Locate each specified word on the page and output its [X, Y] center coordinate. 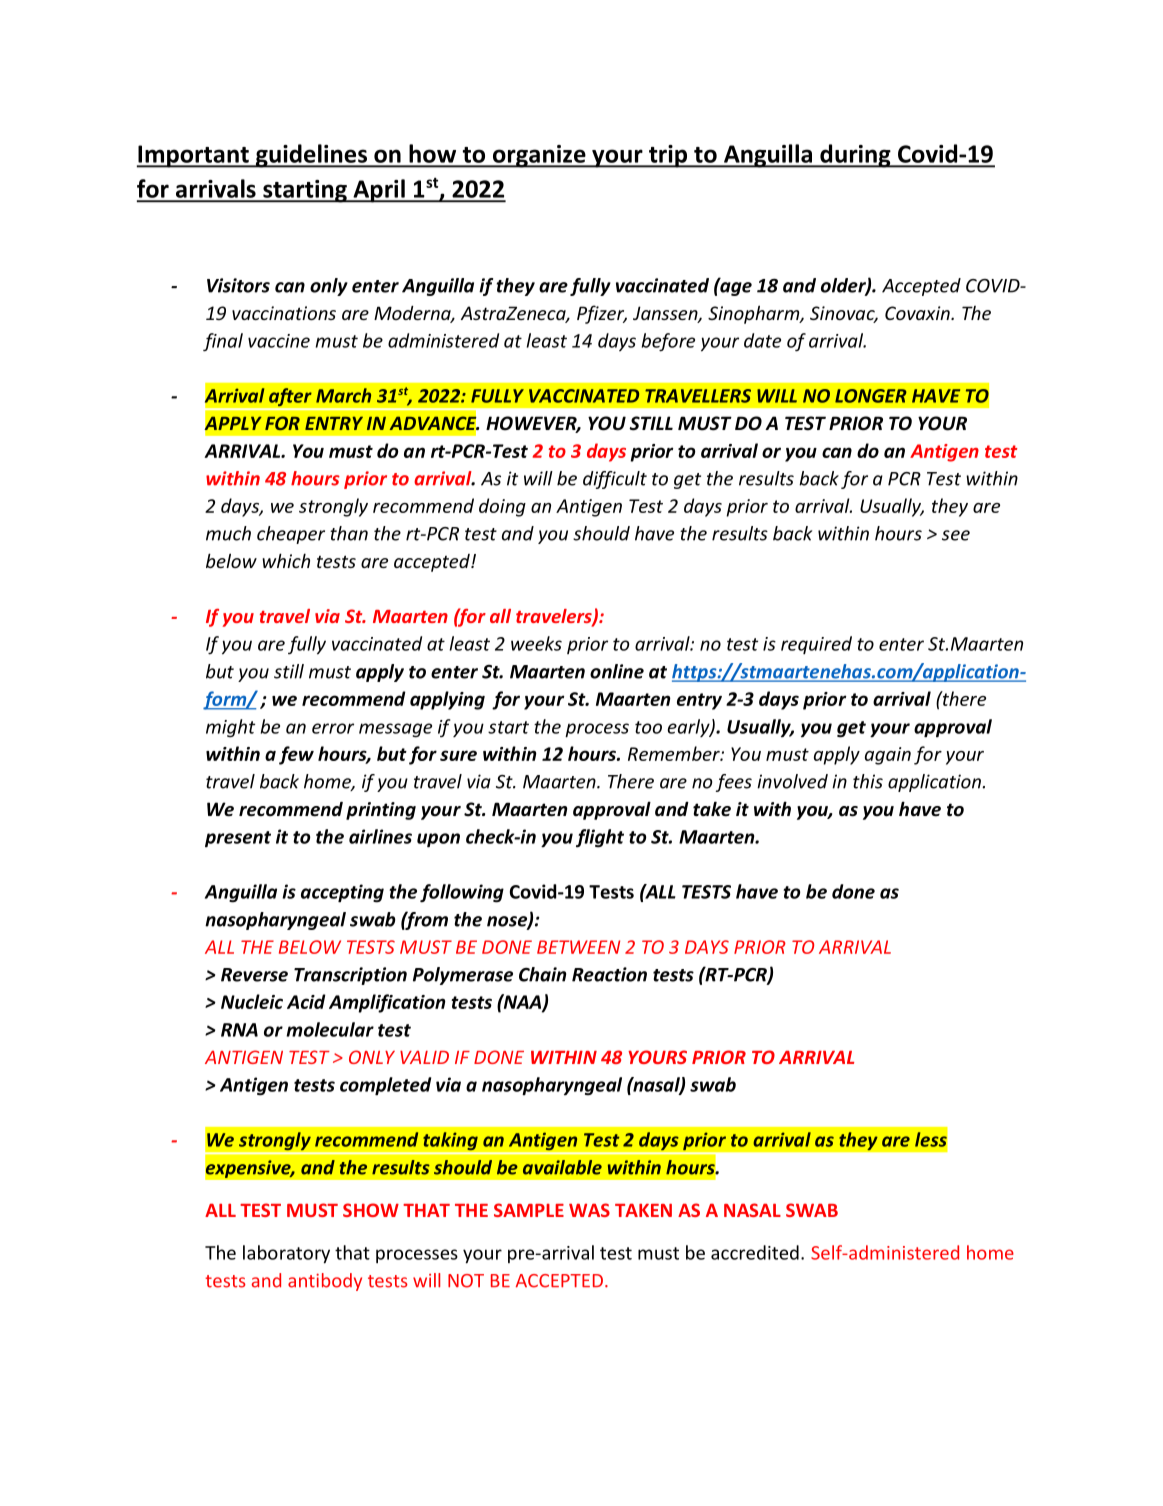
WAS [589, 1210]
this [868, 781]
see [956, 535]
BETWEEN [578, 947]
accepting [342, 893]
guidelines [311, 156]
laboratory [286, 1254]
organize [539, 156]
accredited [755, 1252]
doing [502, 507]
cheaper [291, 535]
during [855, 156]
